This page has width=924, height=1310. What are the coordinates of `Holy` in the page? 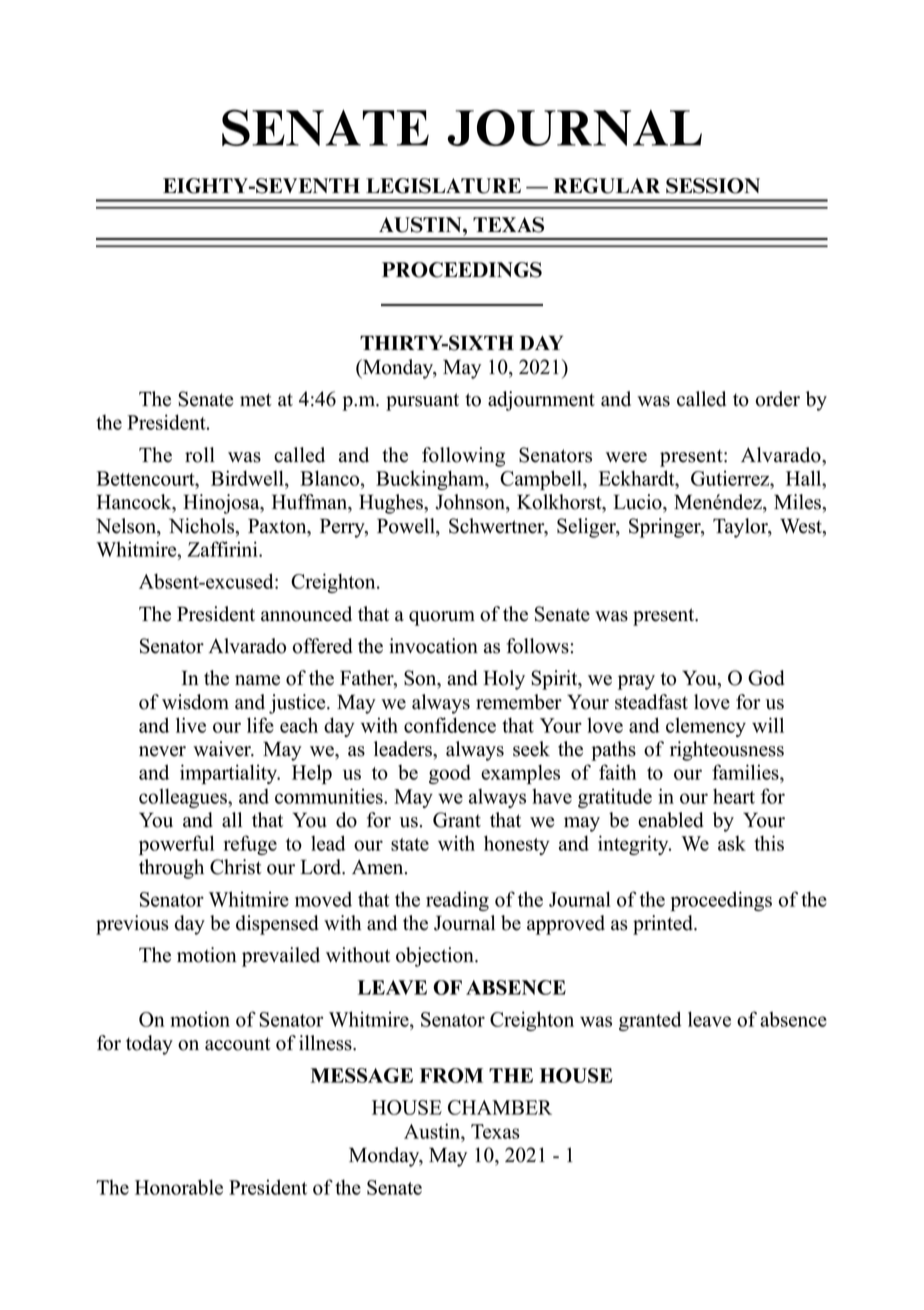 It's located at (504, 680).
